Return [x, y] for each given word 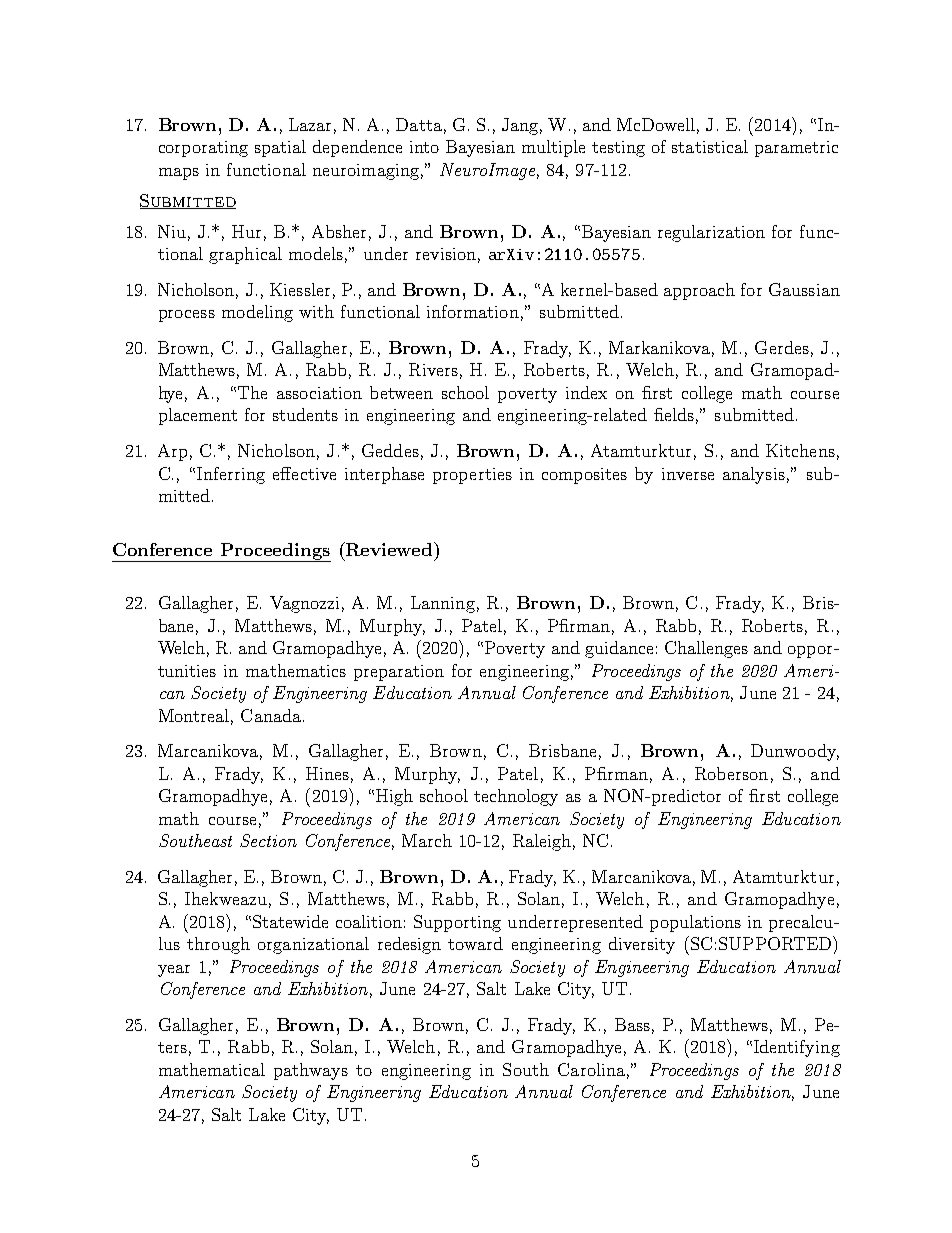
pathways [311, 1071]
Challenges [706, 649]
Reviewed [389, 549]
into [424, 147]
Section [268, 840]
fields [674, 414]
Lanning [443, 604]
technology [516, 797]
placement [198, 416]
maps [179, 174]
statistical [710, 146]
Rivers [433, 369]
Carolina [591, 1069]
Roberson [731, 773]
